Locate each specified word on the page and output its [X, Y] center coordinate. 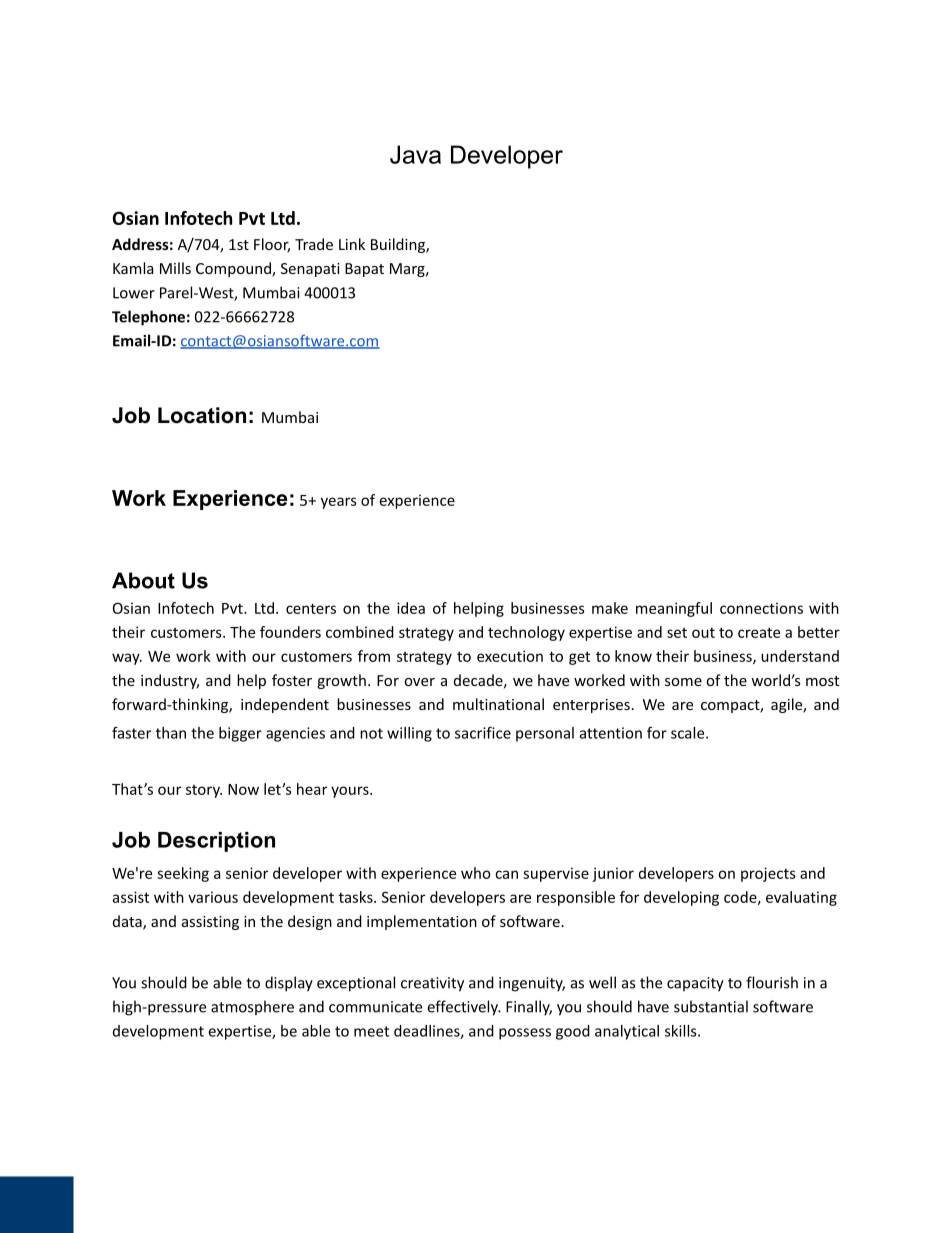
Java [415, 154]
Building [399, 245]
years [339, 503]
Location [202, 415]
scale [689, 733]
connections [761, 608]
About [143, 580]
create [759, 632]
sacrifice [483, 733]
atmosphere [252, 1007]
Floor [272, 245]
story [204, 791]
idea [411, 608]
